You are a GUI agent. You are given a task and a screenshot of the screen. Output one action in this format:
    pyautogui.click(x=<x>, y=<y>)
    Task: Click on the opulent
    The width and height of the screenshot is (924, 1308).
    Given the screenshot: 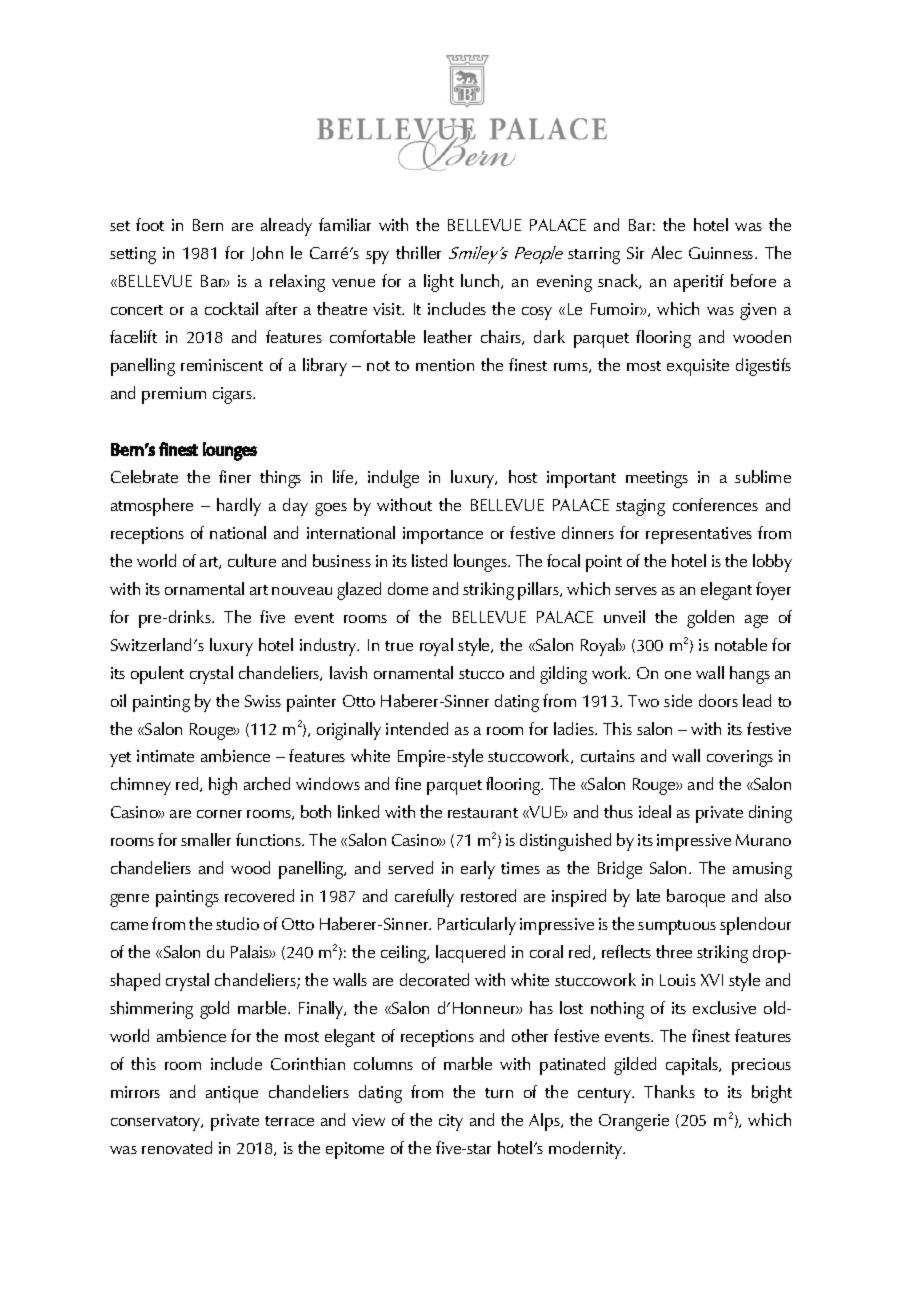 What is the action you would take?
    pyautogui.click(x=157, y=675)
